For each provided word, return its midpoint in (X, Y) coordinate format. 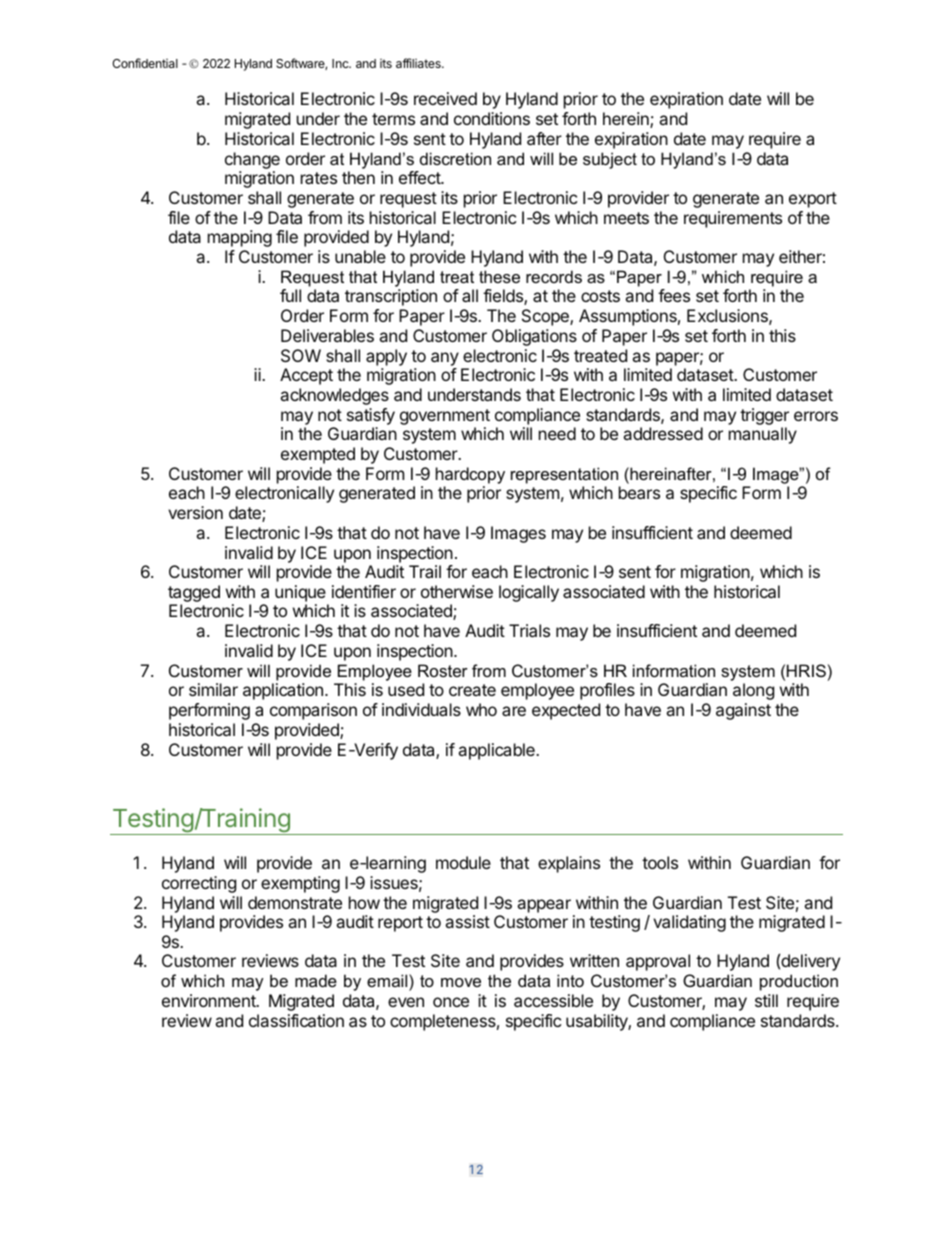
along (753, 691)
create (472, 690)
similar (213, 689)
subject (610, 160)
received (445, 98)
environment (210, 1000)
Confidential (145, 63)
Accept (306, 376)
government (445, 417)
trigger (764, 416)
